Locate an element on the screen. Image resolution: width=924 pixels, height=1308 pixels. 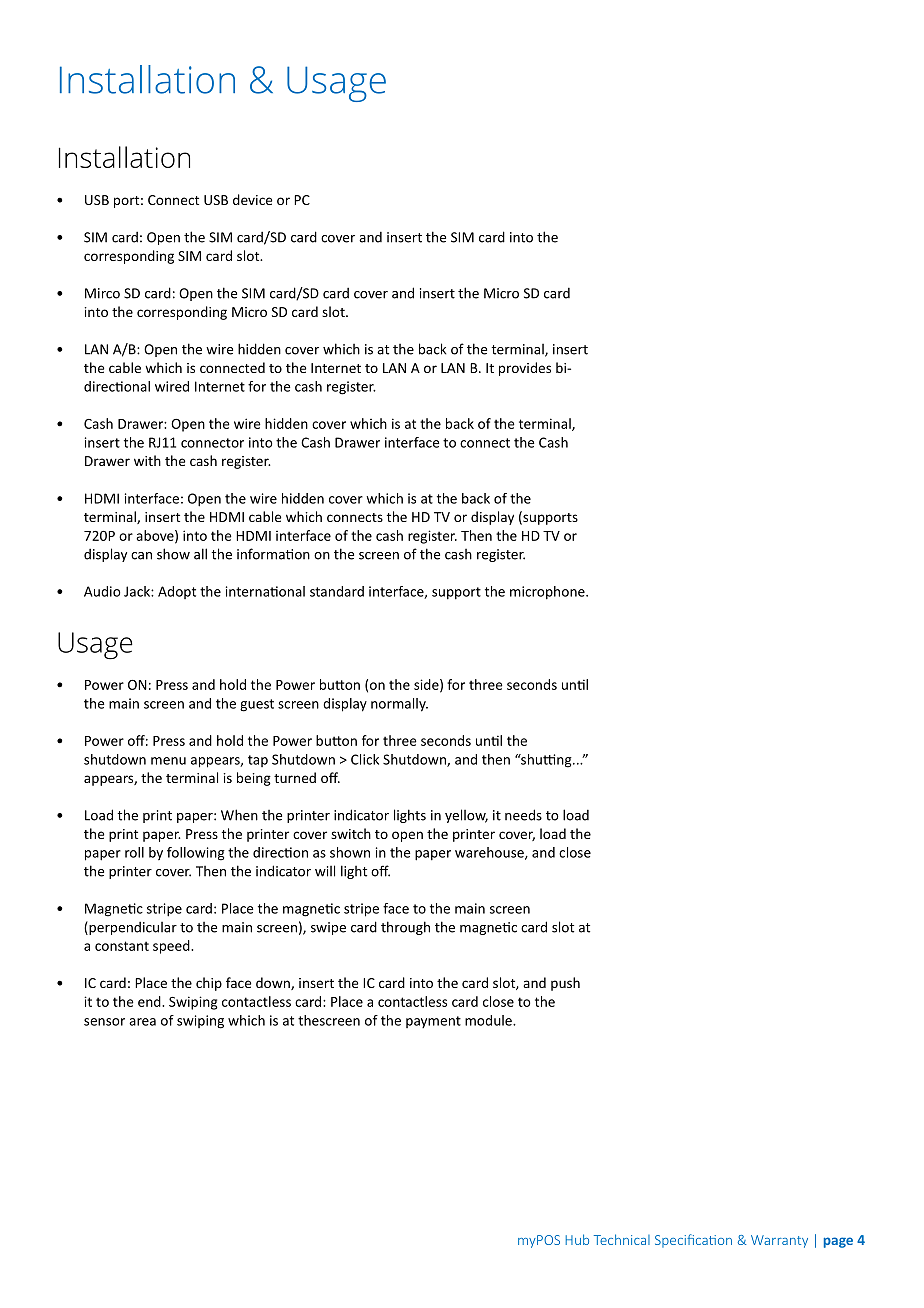
menu is located at coordinates (168, 761).
